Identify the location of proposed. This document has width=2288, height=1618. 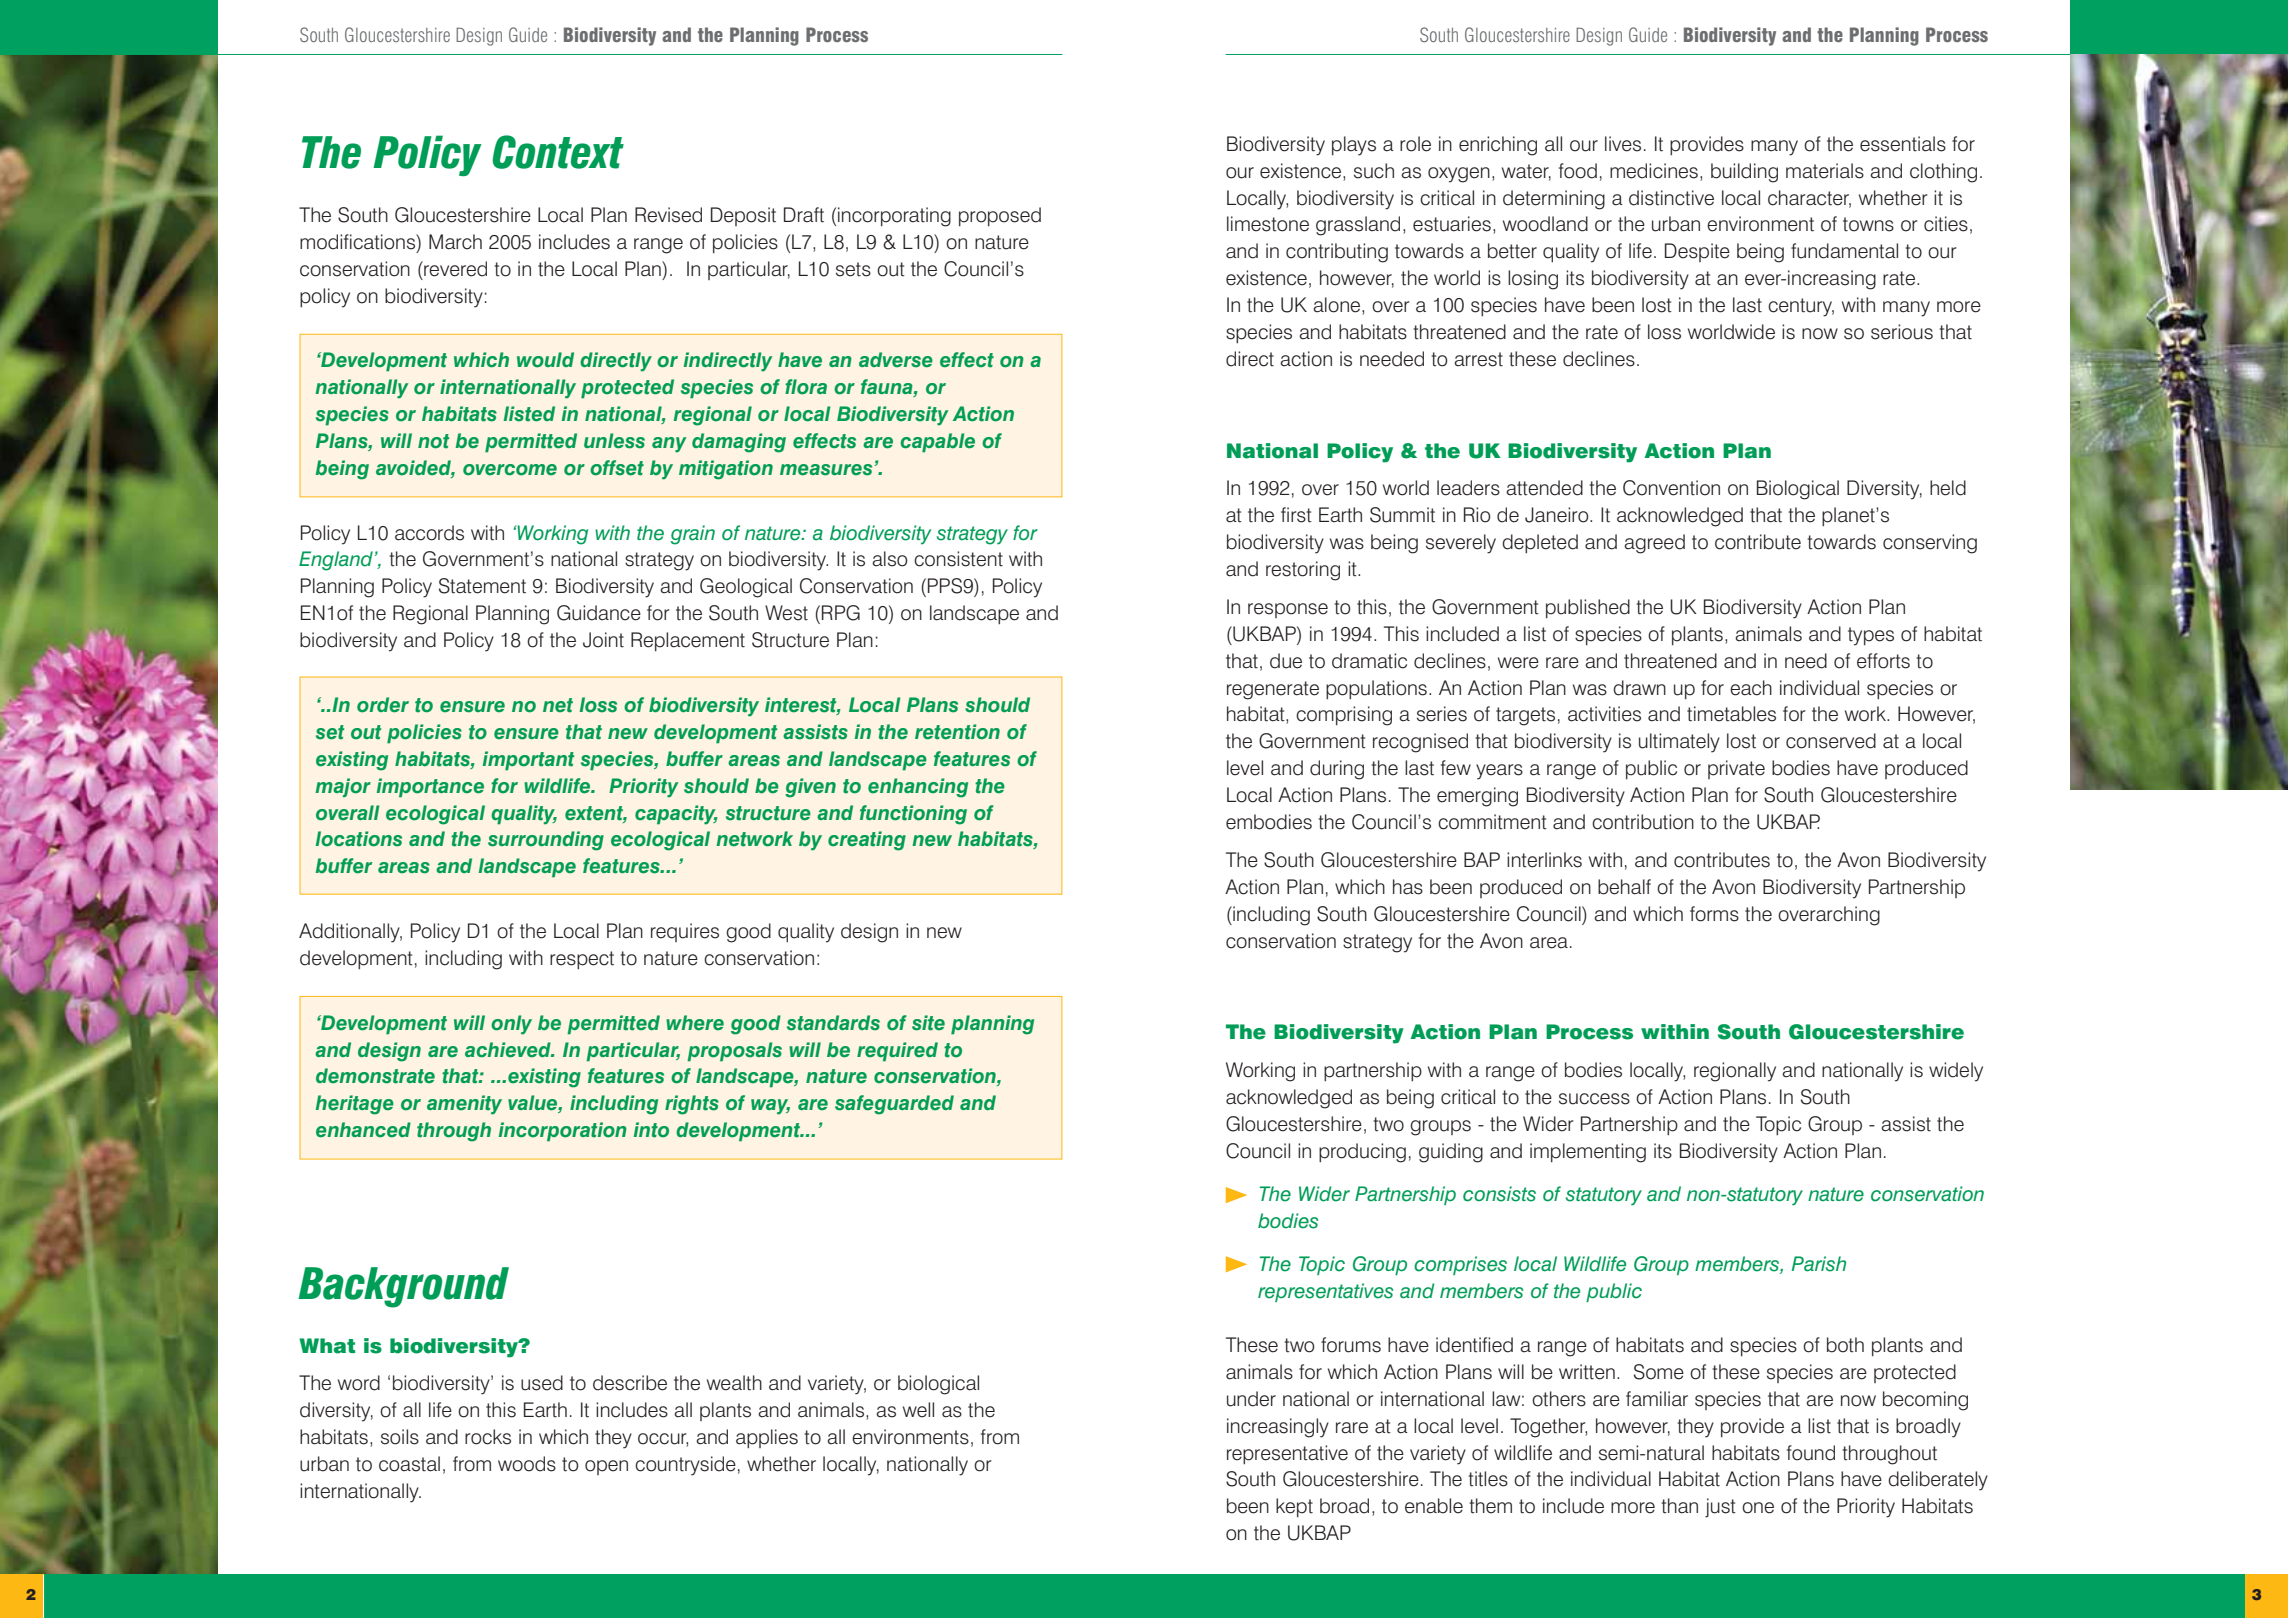
(1000, 216).
